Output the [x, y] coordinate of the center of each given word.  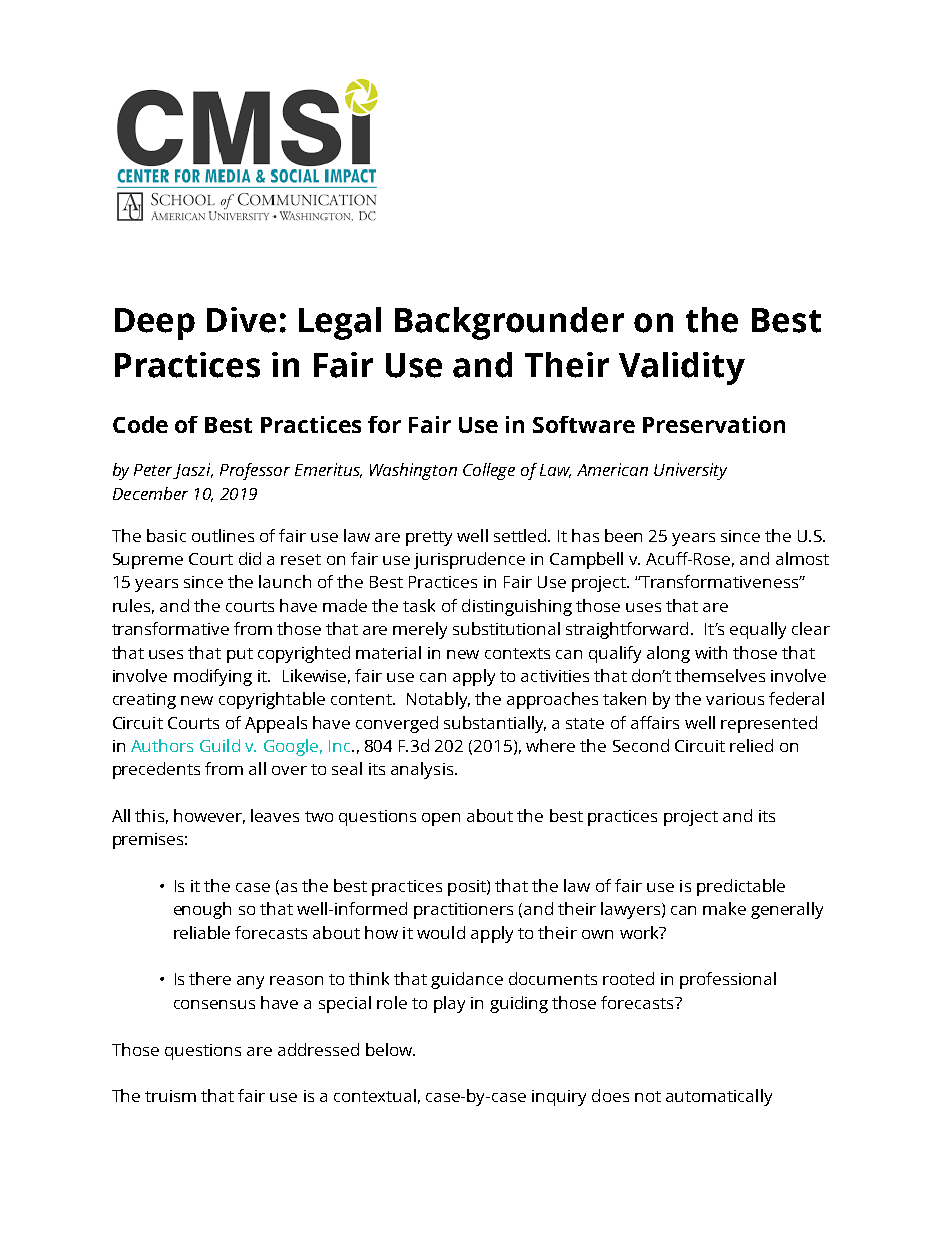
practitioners [463, 911]
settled [521, 535]
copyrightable [272, 700]
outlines [223, 535]
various [735, 699]
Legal [340, 323]
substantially [495, 724]
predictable [741, 887]
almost [802, 558]
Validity [682, 368]
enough [202, 910]
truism [170, 1096]
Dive [241, 320]
